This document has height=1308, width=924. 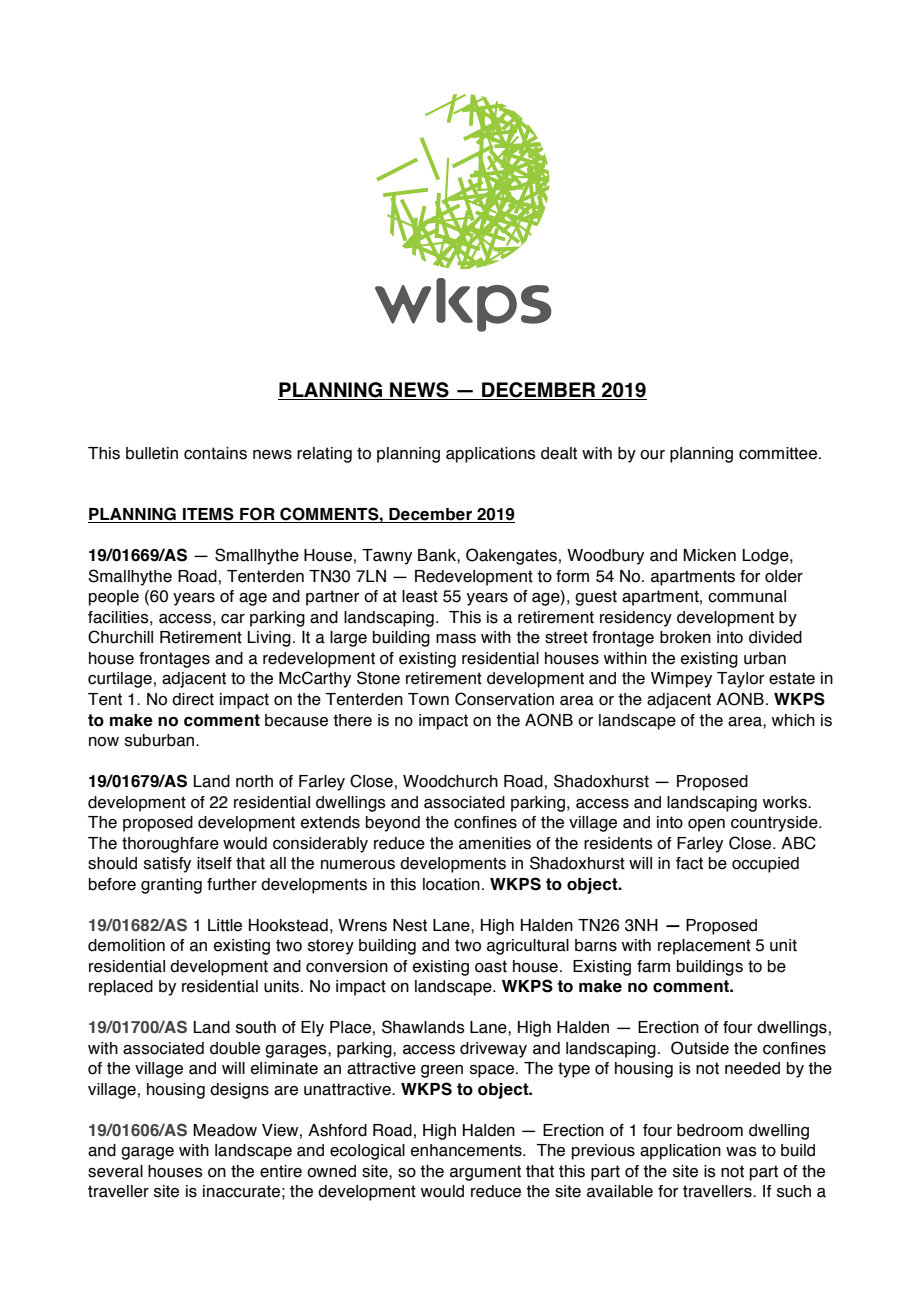 What do you see at coordinates (215, 453) in the document?
I see `contains` at bounding box center [215, 453].
